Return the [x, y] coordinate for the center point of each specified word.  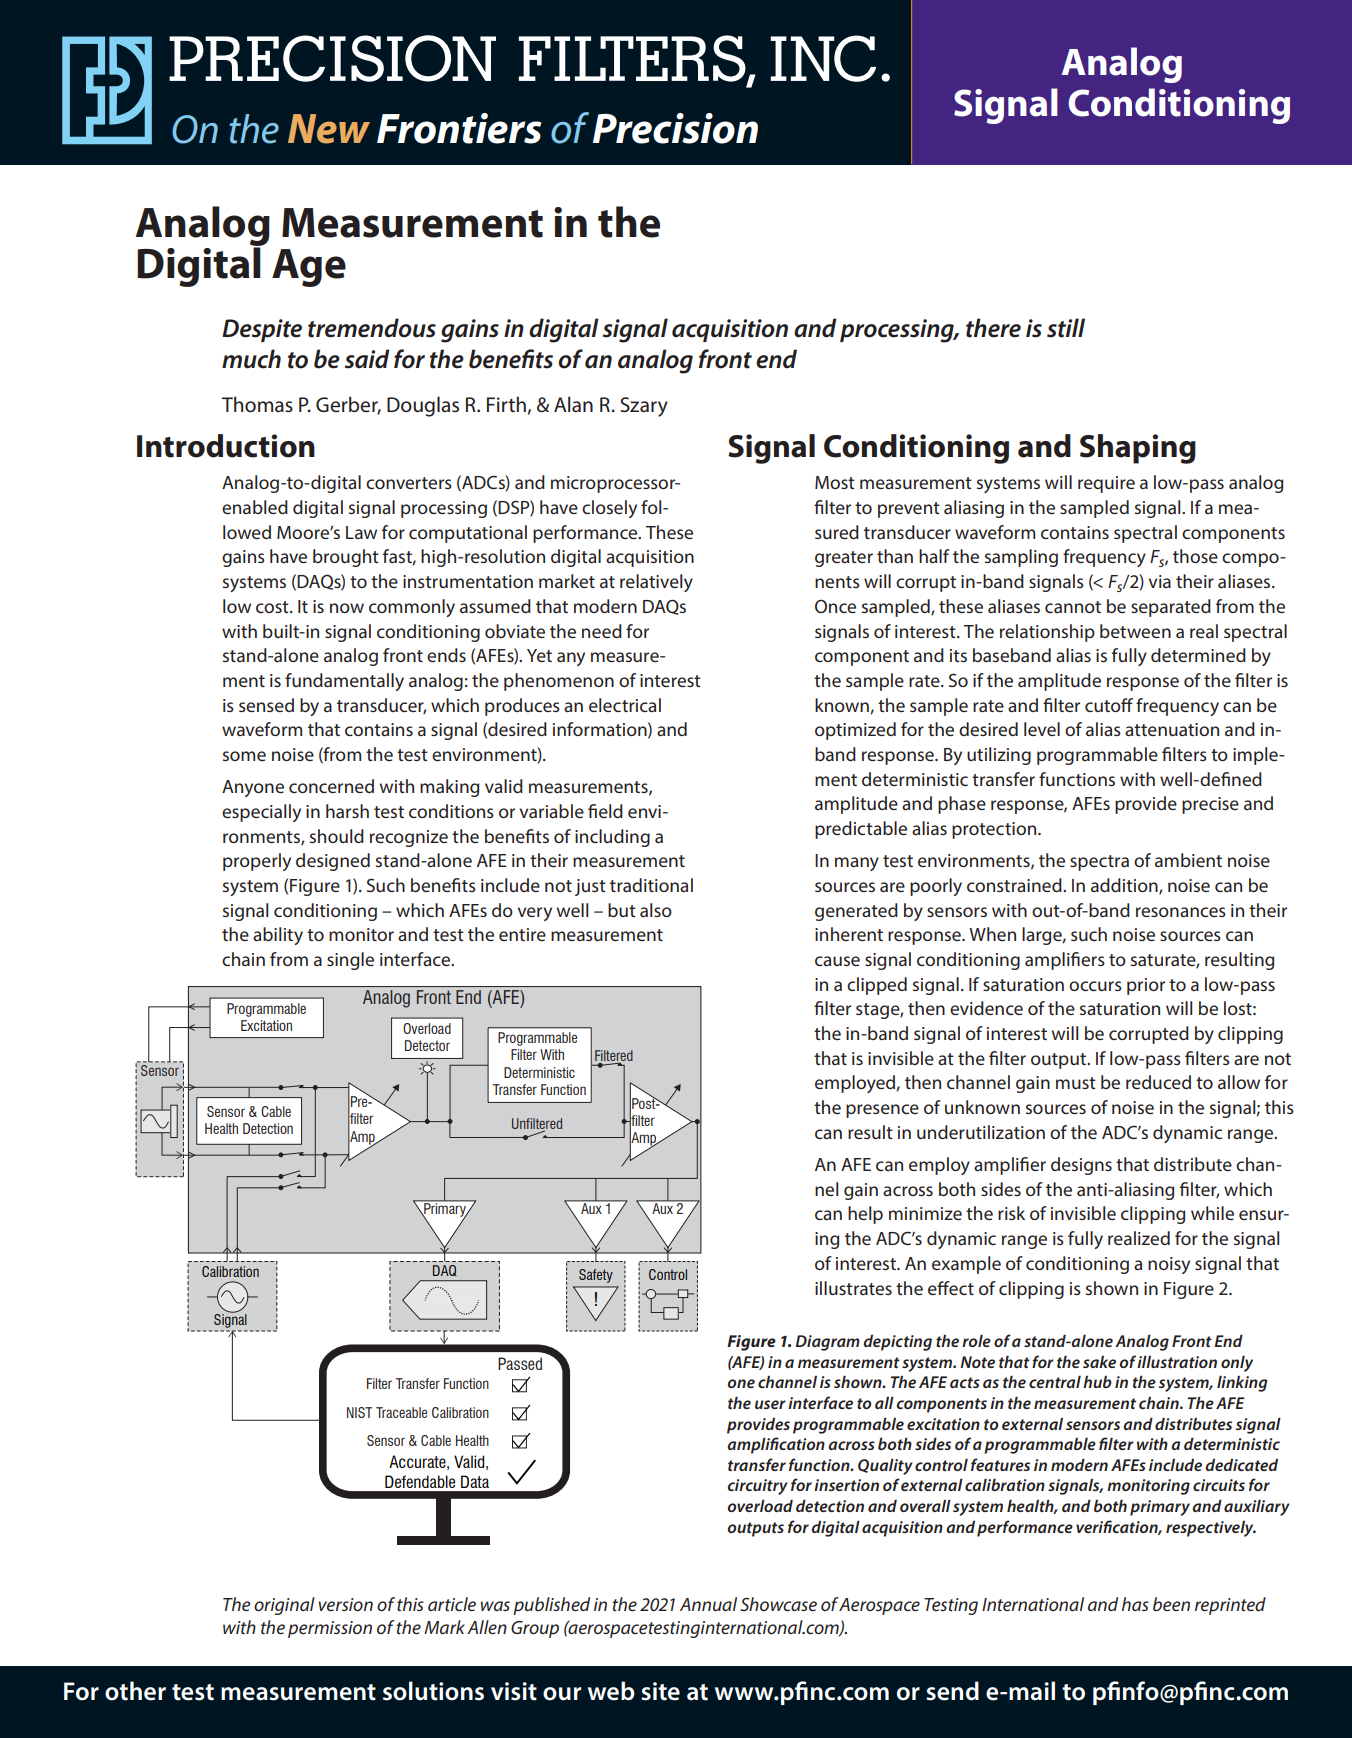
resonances [1181, 912]
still [1066, 328]
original [284, 1606]
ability [278, 936]
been [1171, 1604]
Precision [675, 128]
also [656, 910]
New [329, 129]
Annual [708, 1604]
